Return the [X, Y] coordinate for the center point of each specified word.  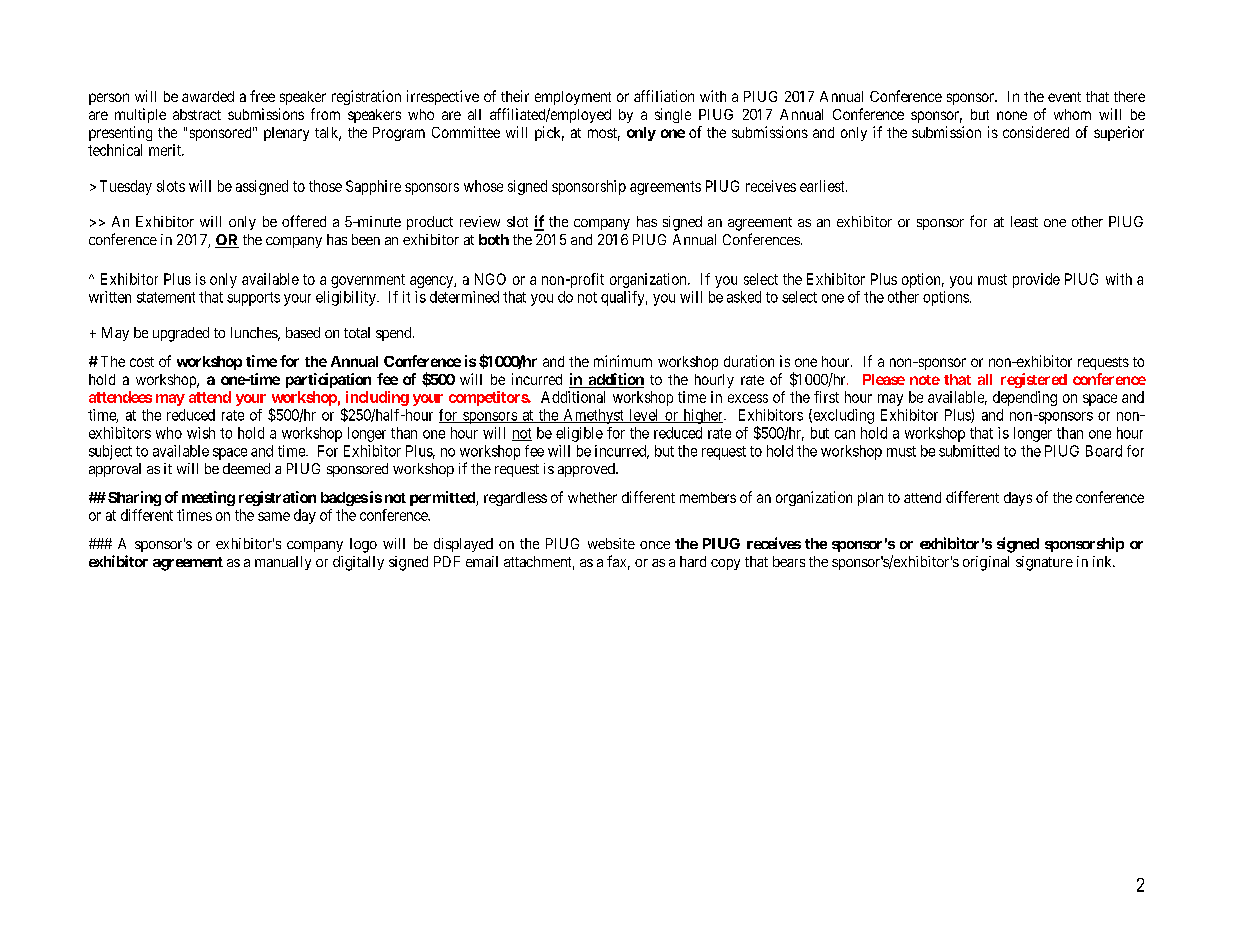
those [325, 186]
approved [587, 470]
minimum [623, 361]
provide [1036, 280]
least [1024, 221]
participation [328, 380]
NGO [490, 279]
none [1012, 115]
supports [253, 299]
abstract [197, 114]
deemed [246, 468]
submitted [969, 451]
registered [1034, 380]
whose [483, 186]
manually [283, 563]
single [673, 115]
